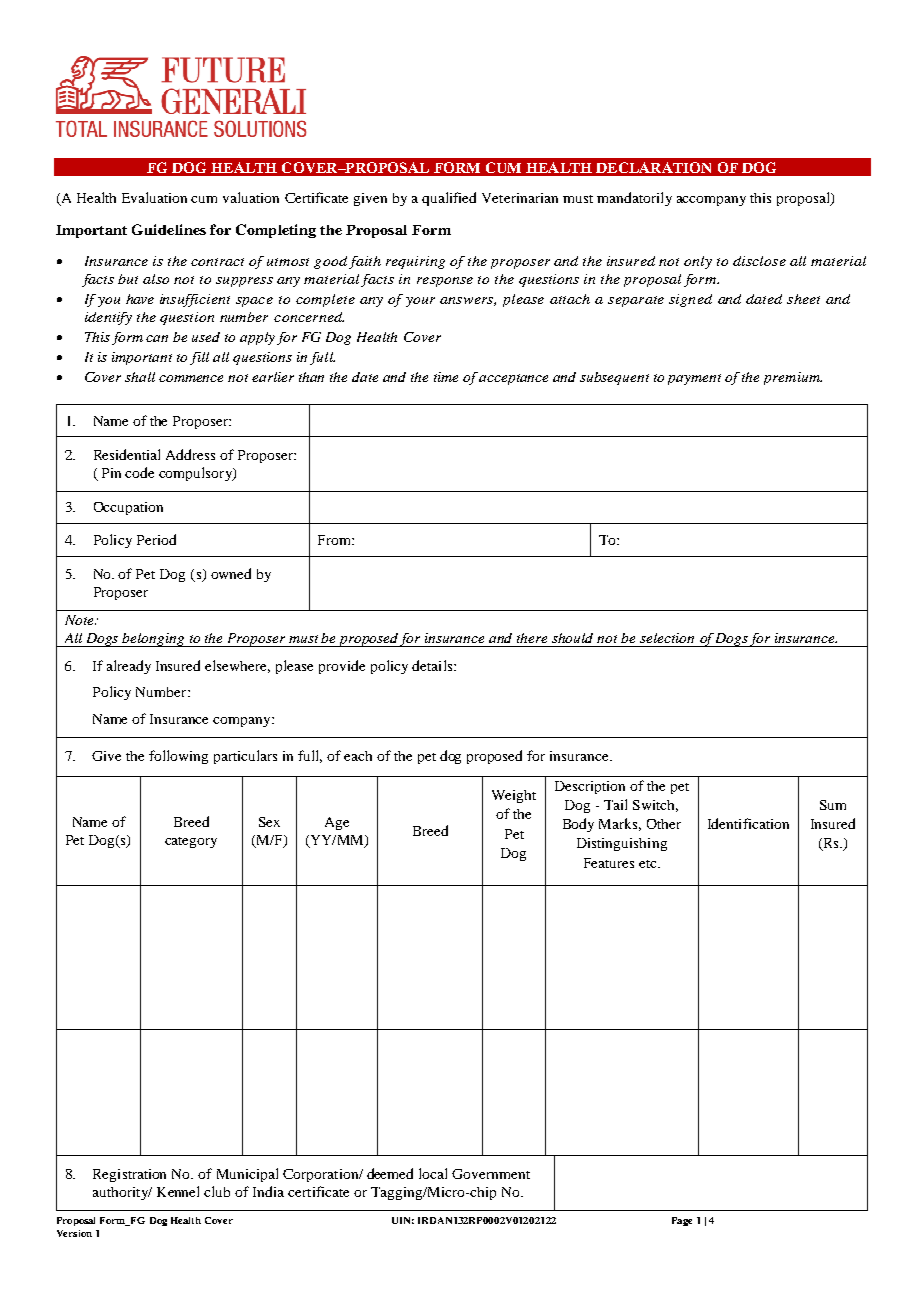  I want to click on payment, so click(694, 379).
